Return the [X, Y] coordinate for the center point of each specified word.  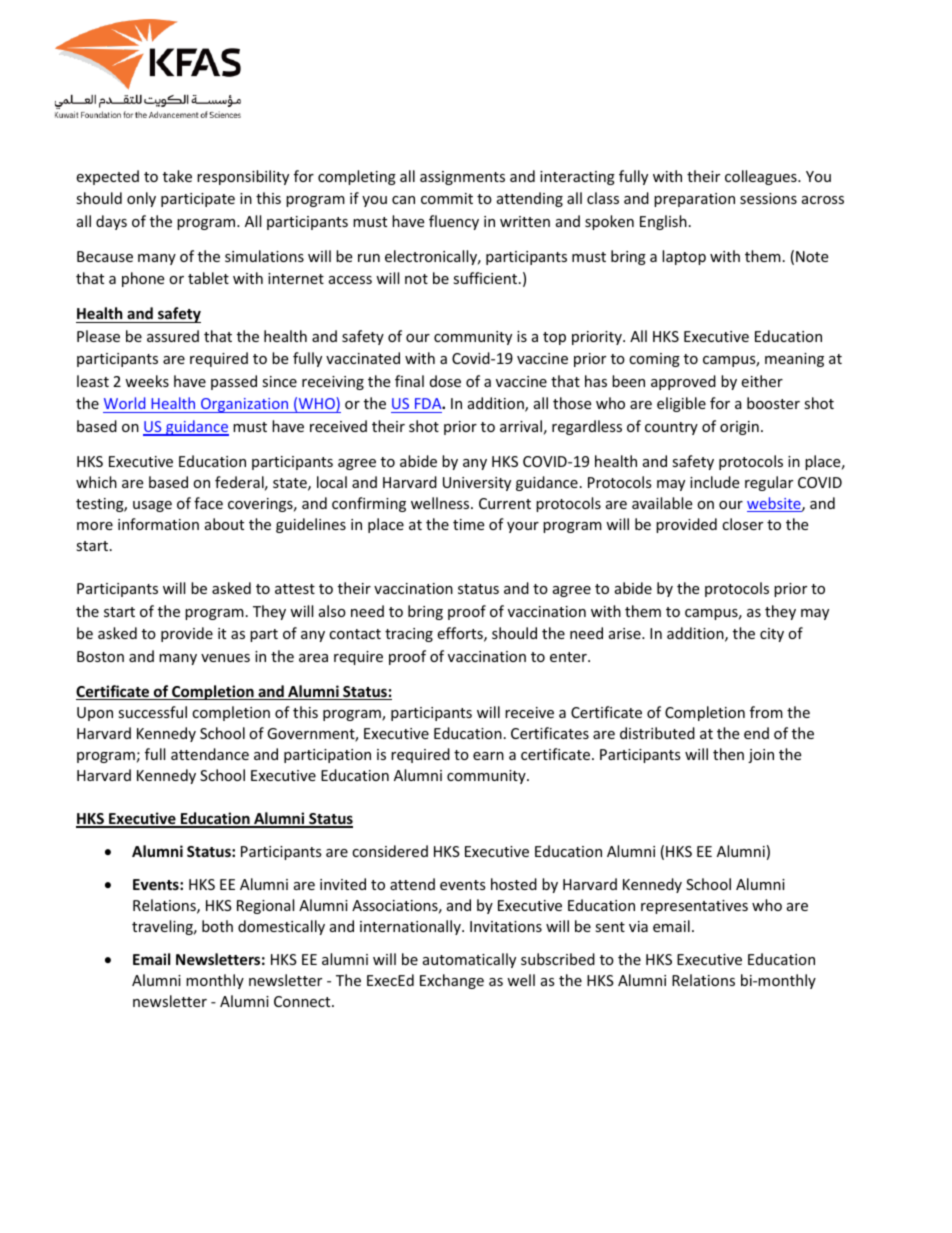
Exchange [452, 981]
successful [152, 712]
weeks [147, 381]
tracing [409, 635]
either [762, 381]
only [141, 199]
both [217, 926]
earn [488, 756]
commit [447, 198]
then [728, 754]
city [772, 635]
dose [445, 381]
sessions [768, 198]
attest [295, 589]
